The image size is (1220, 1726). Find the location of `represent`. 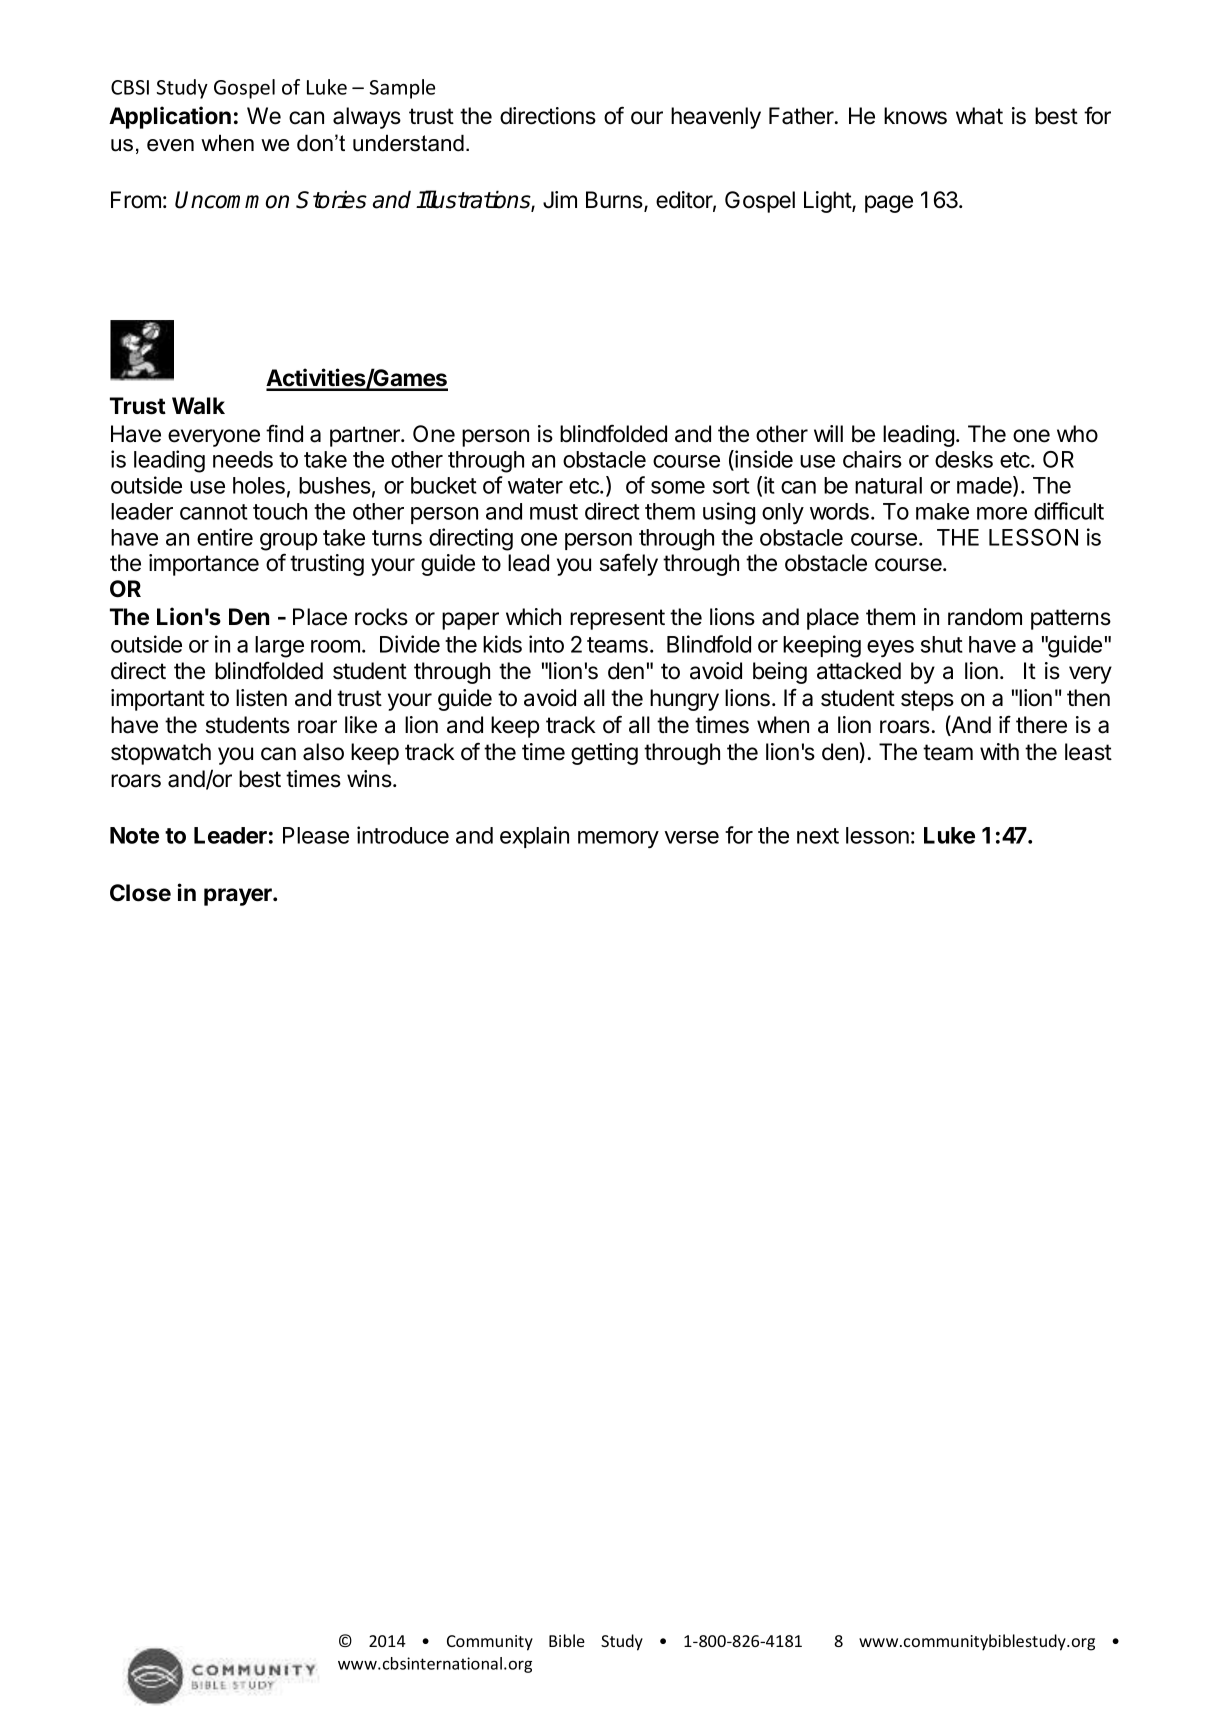

represent is located at coordinates (617, 619).
